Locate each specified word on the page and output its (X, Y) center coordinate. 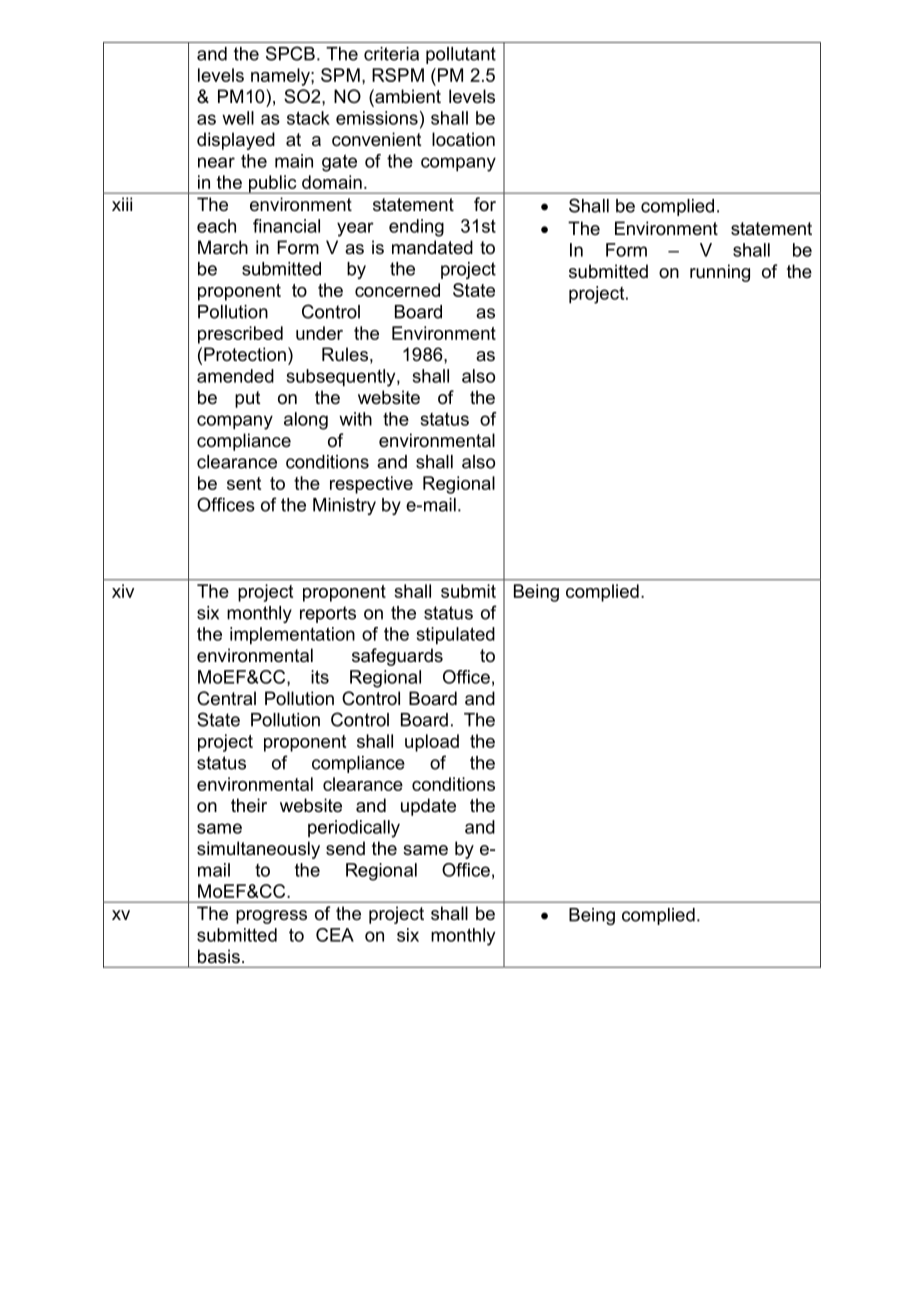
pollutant (461, 55)
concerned (397, 290)
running (720, 273)
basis (219, 956)
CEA (335, 935)
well (238, 118)
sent (244, 483)
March (223, 247)
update (428, 807)
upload (432, 743)
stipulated (456, 636)
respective (371, 485)
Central (226, 698)
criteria (391, 54)
